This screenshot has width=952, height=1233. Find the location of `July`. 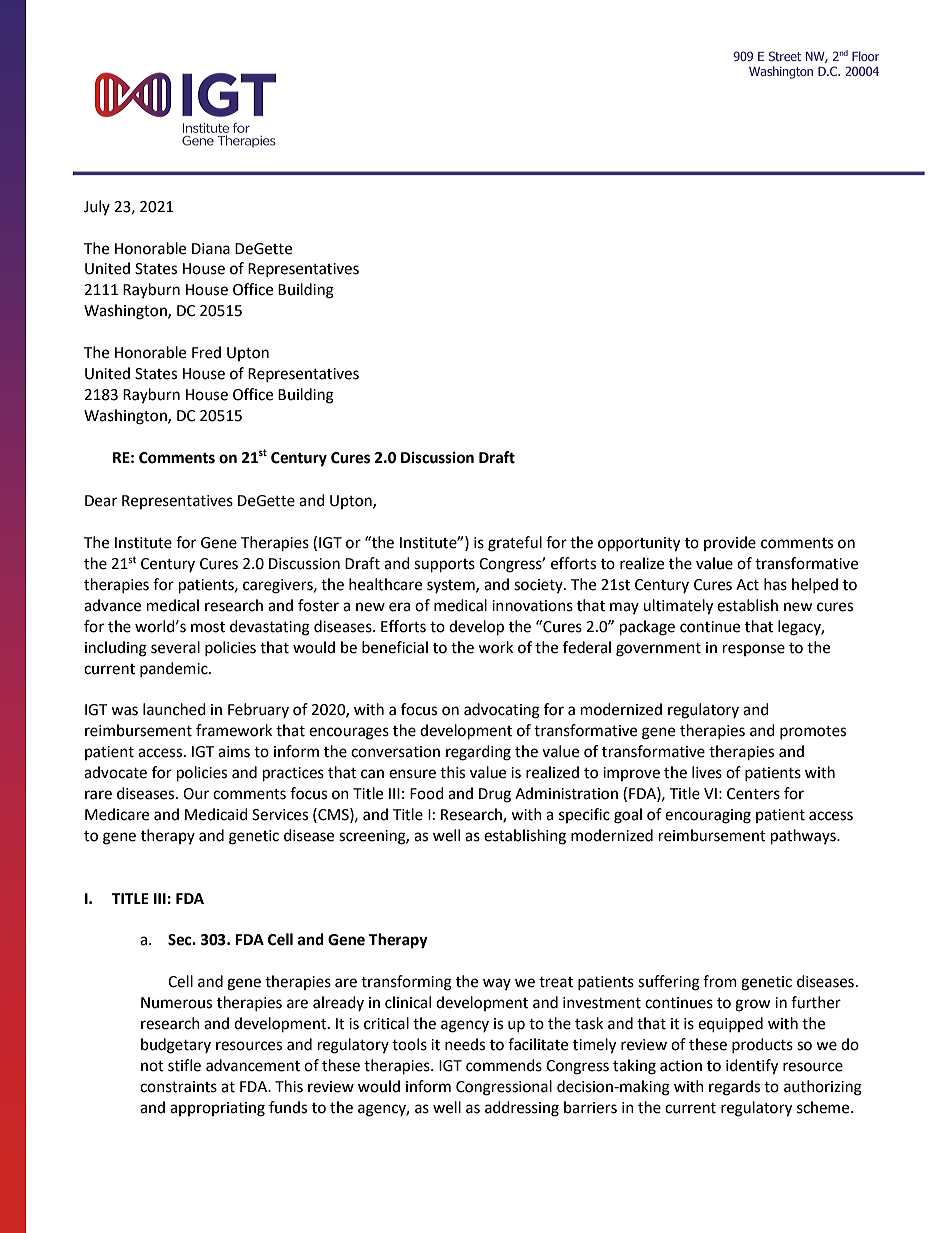

July is located at coordinates (97, 207).
